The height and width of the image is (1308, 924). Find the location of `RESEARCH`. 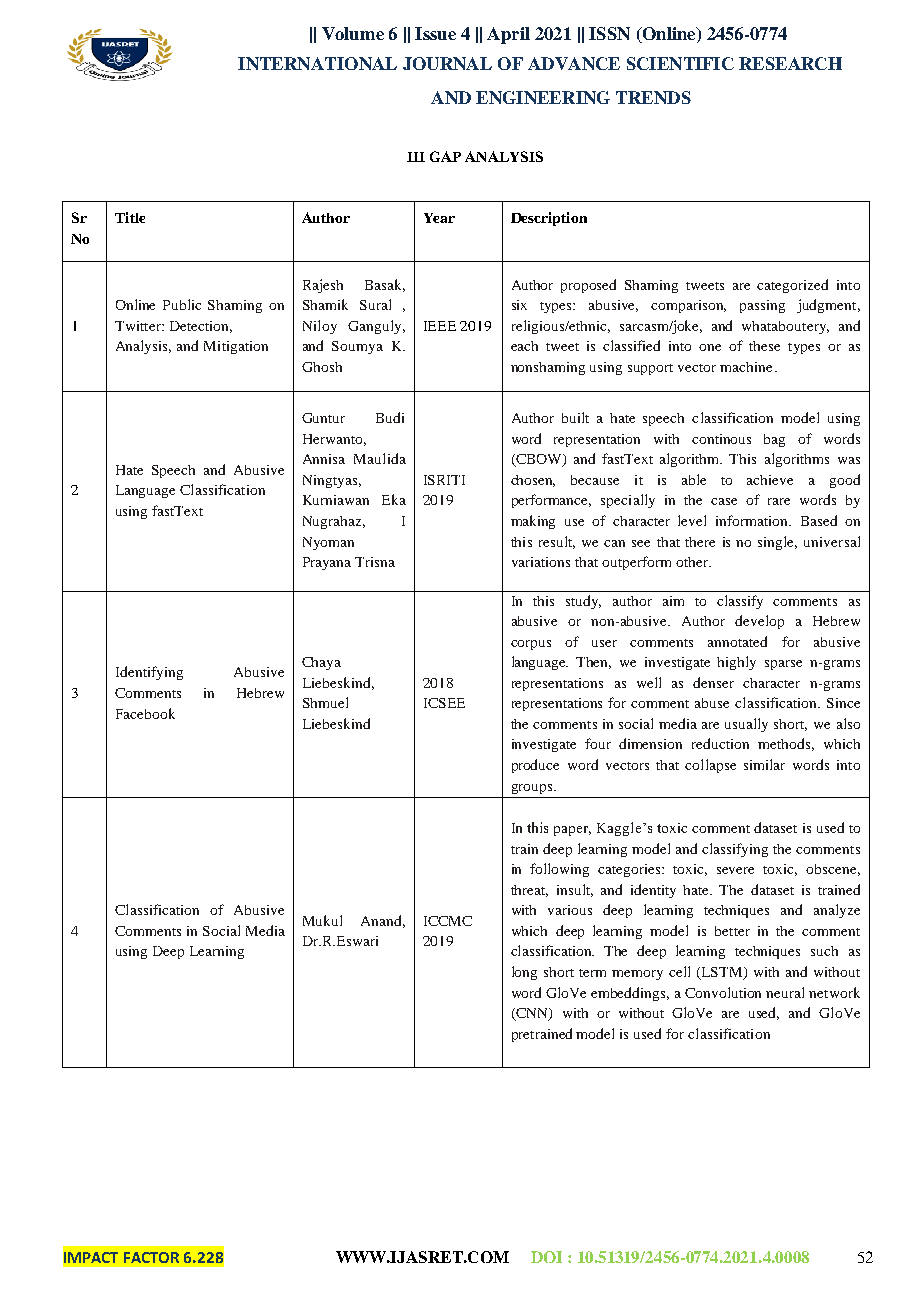

RESEARCH is located at coordinates (790, 63).
